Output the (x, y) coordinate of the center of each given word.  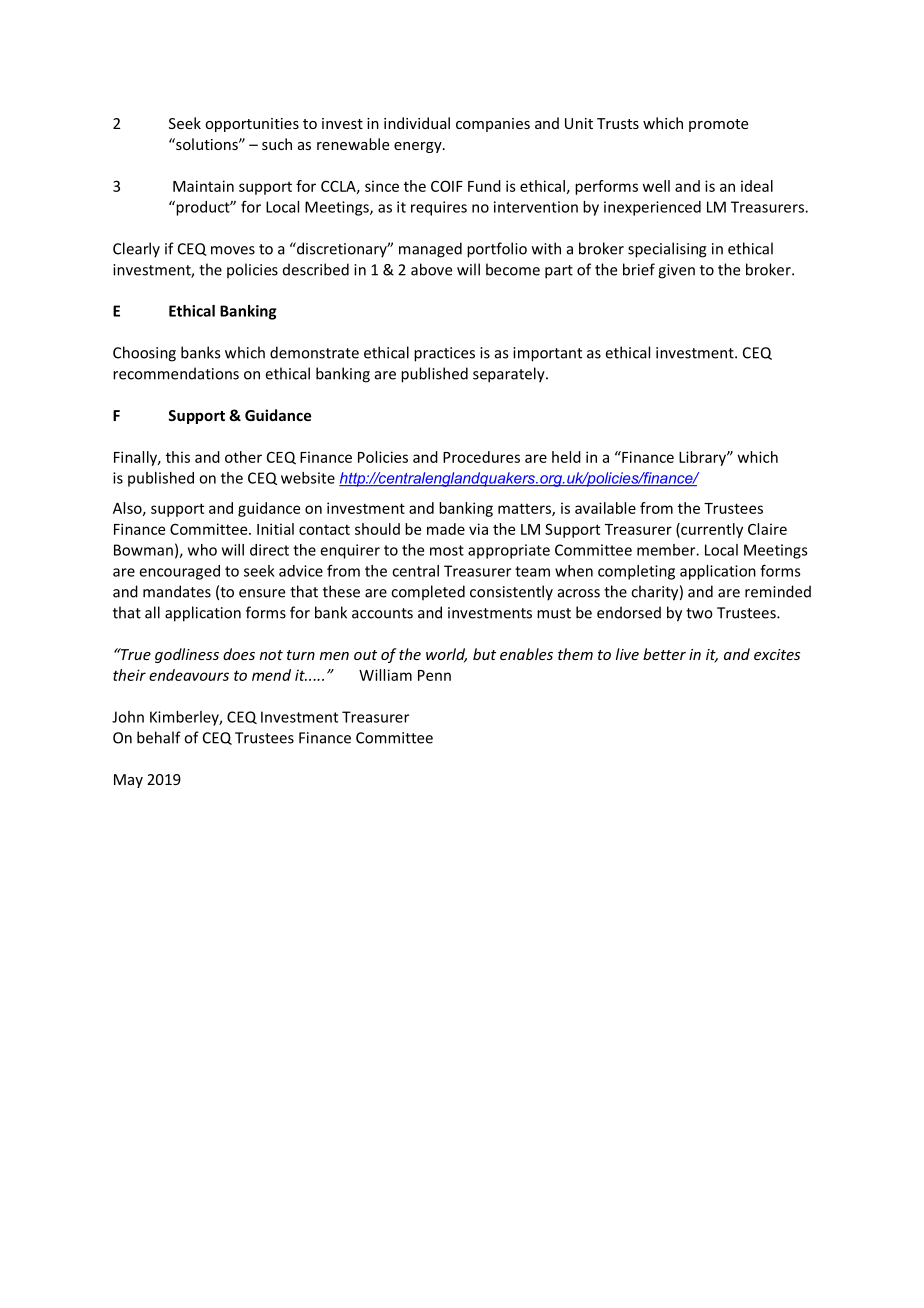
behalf (159, 737)
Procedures (481, 457)
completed (428, 592)
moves (233, 250)
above (431, 269)
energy (419, 147)
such (277, 144)
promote (718, 125)
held (566, 457)
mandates (177, 591)
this (178, 457)
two (699, 613)
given (676, 271)
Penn (434, 675)
